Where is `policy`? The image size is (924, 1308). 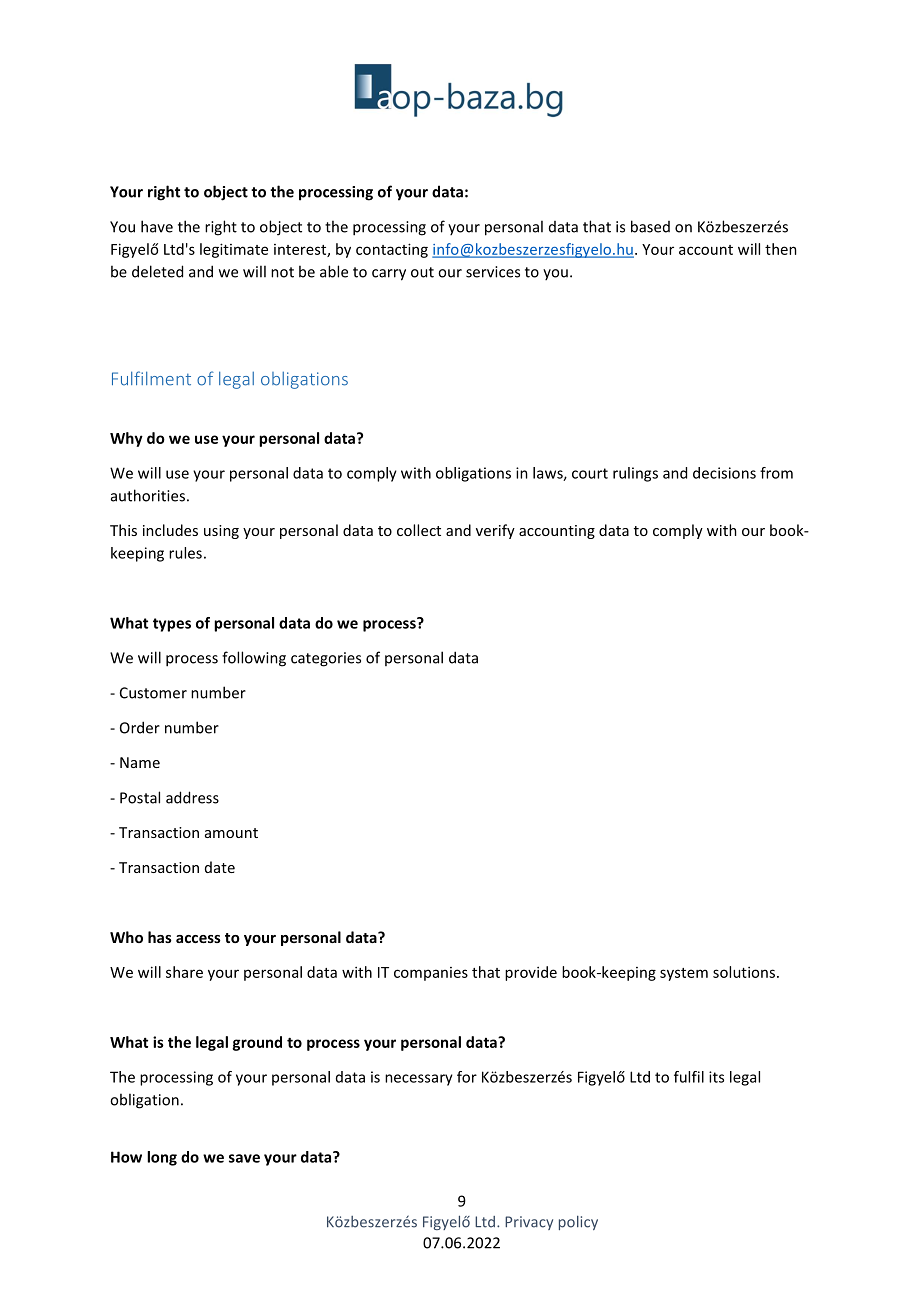
policy is located at coordinates (578, 1223).
